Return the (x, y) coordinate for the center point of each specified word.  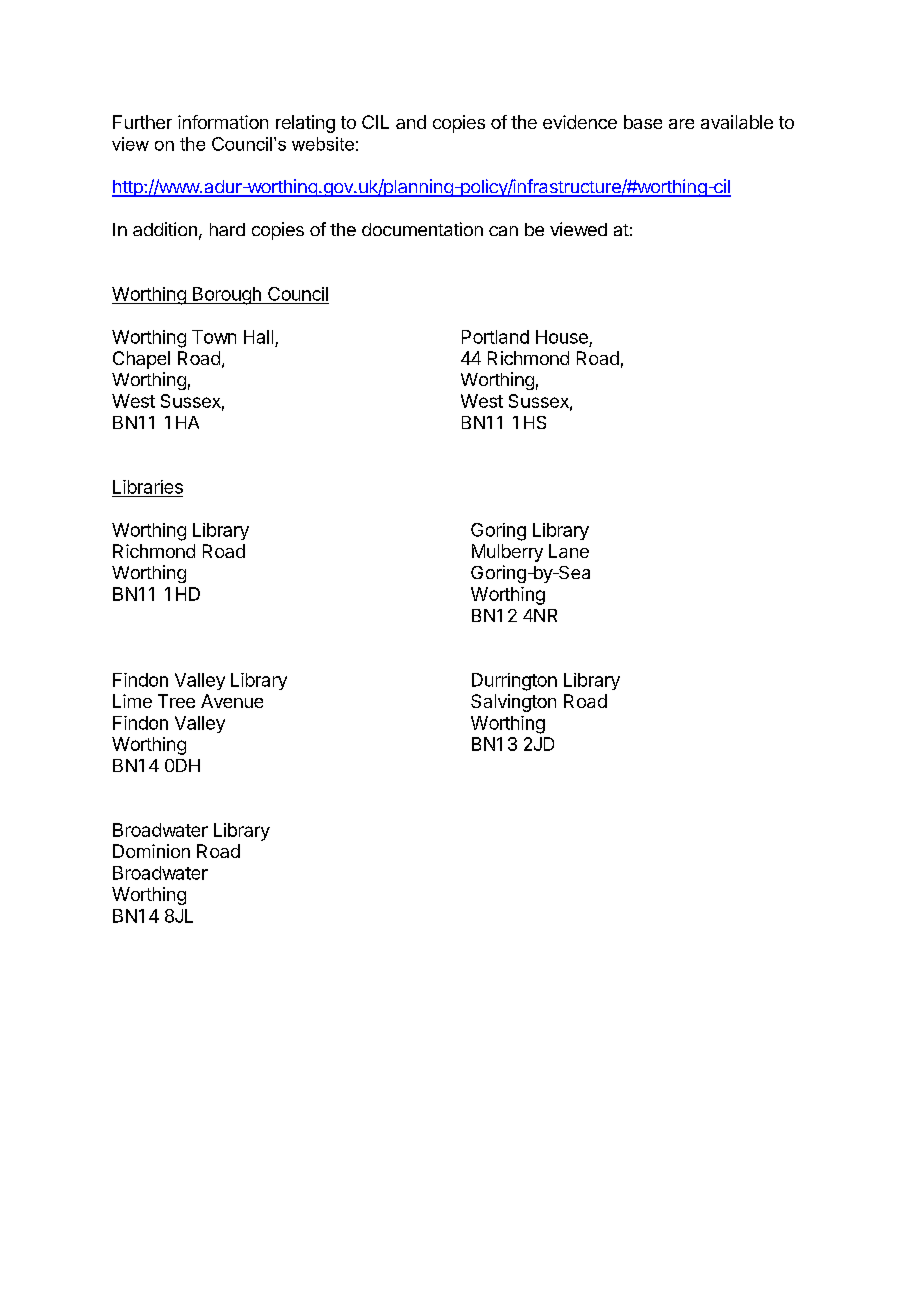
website (323, 144)
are (681, 124)
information (223, 122)
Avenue (232, 701)
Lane (569, 551)
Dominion (151, 851)
